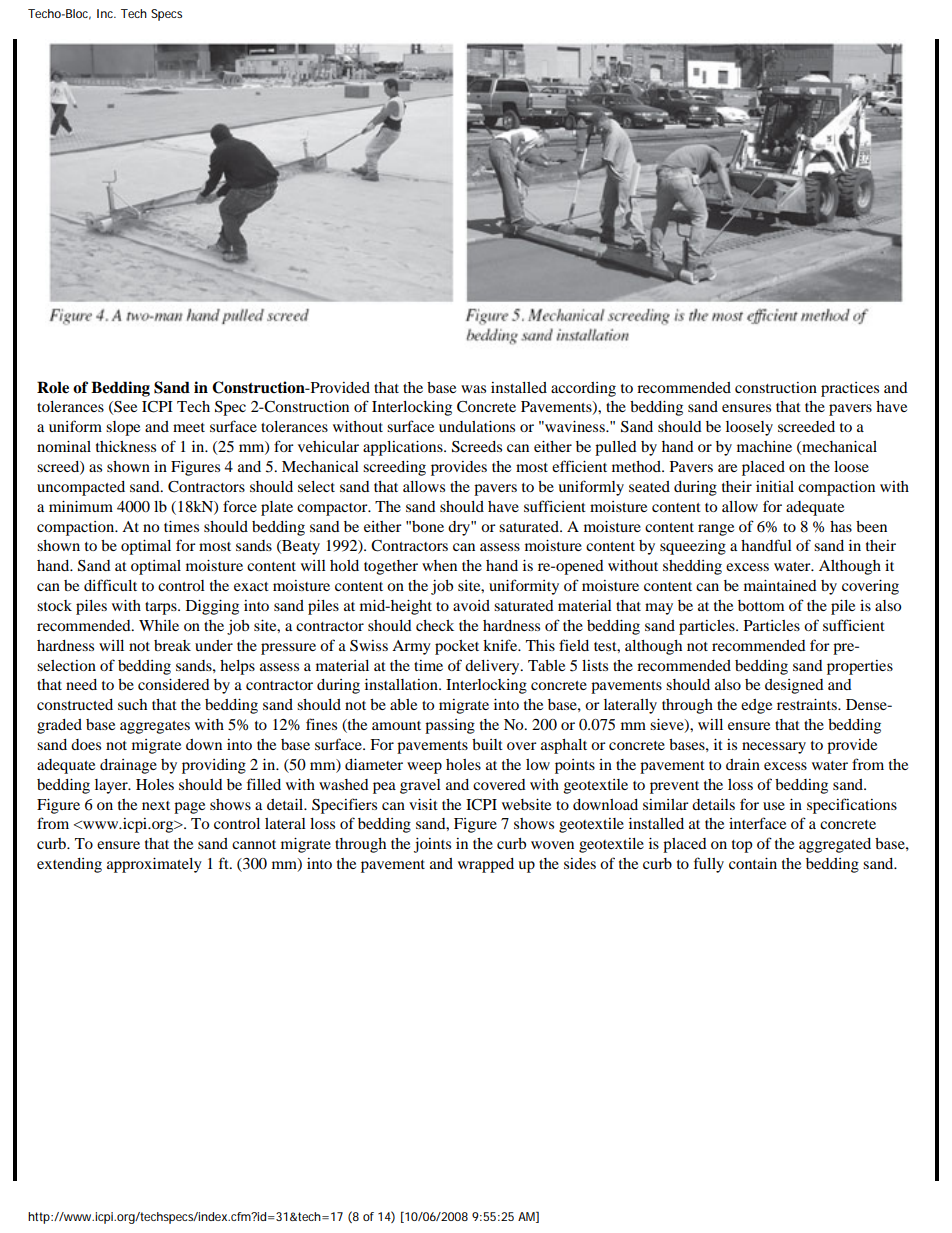  What do you see at coordinates (126, 446) in the screenshot?
I see `thickness` at bounding box center [126, 446].
